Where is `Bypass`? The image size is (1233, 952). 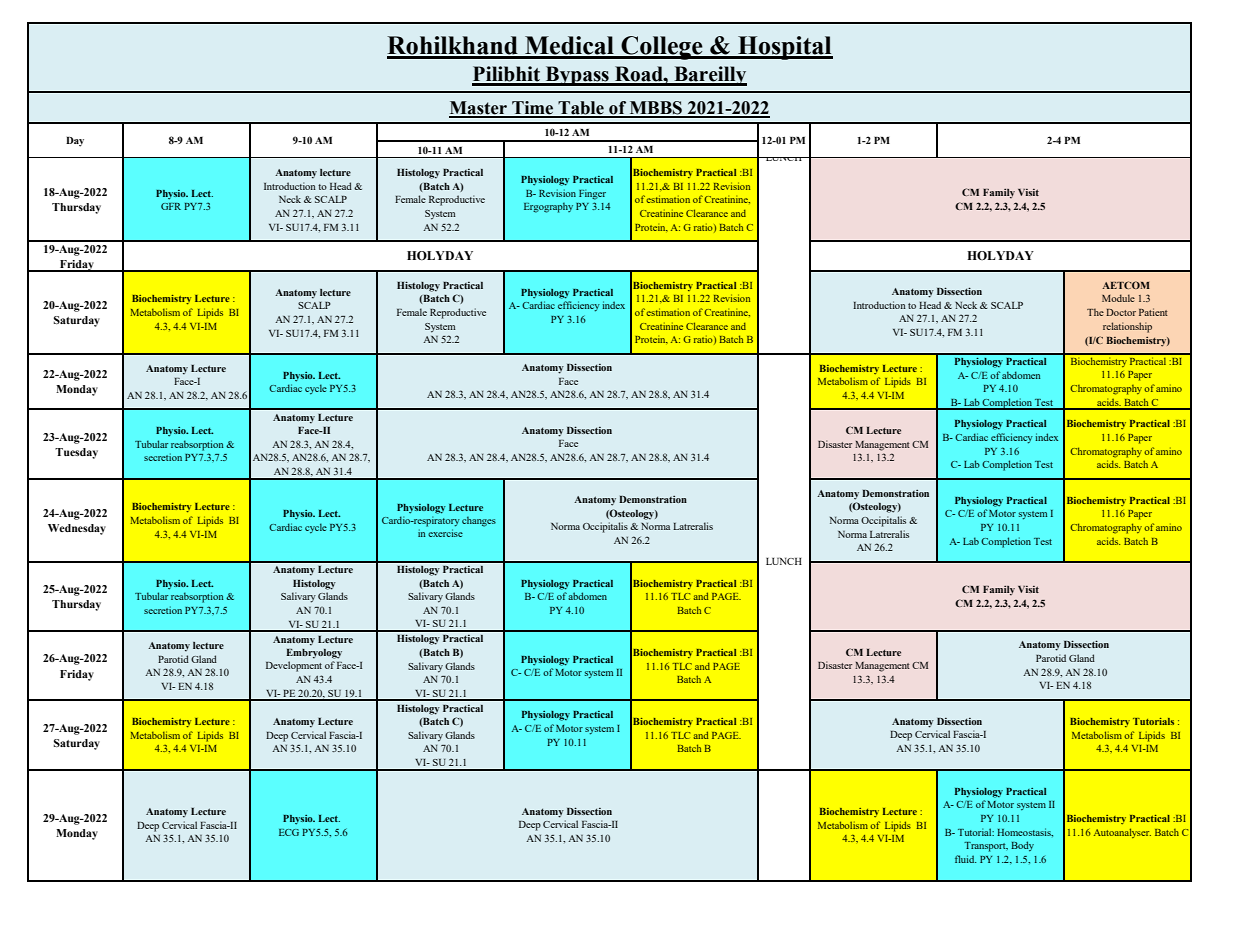
Bypass is located at coordinates (577, 76).
